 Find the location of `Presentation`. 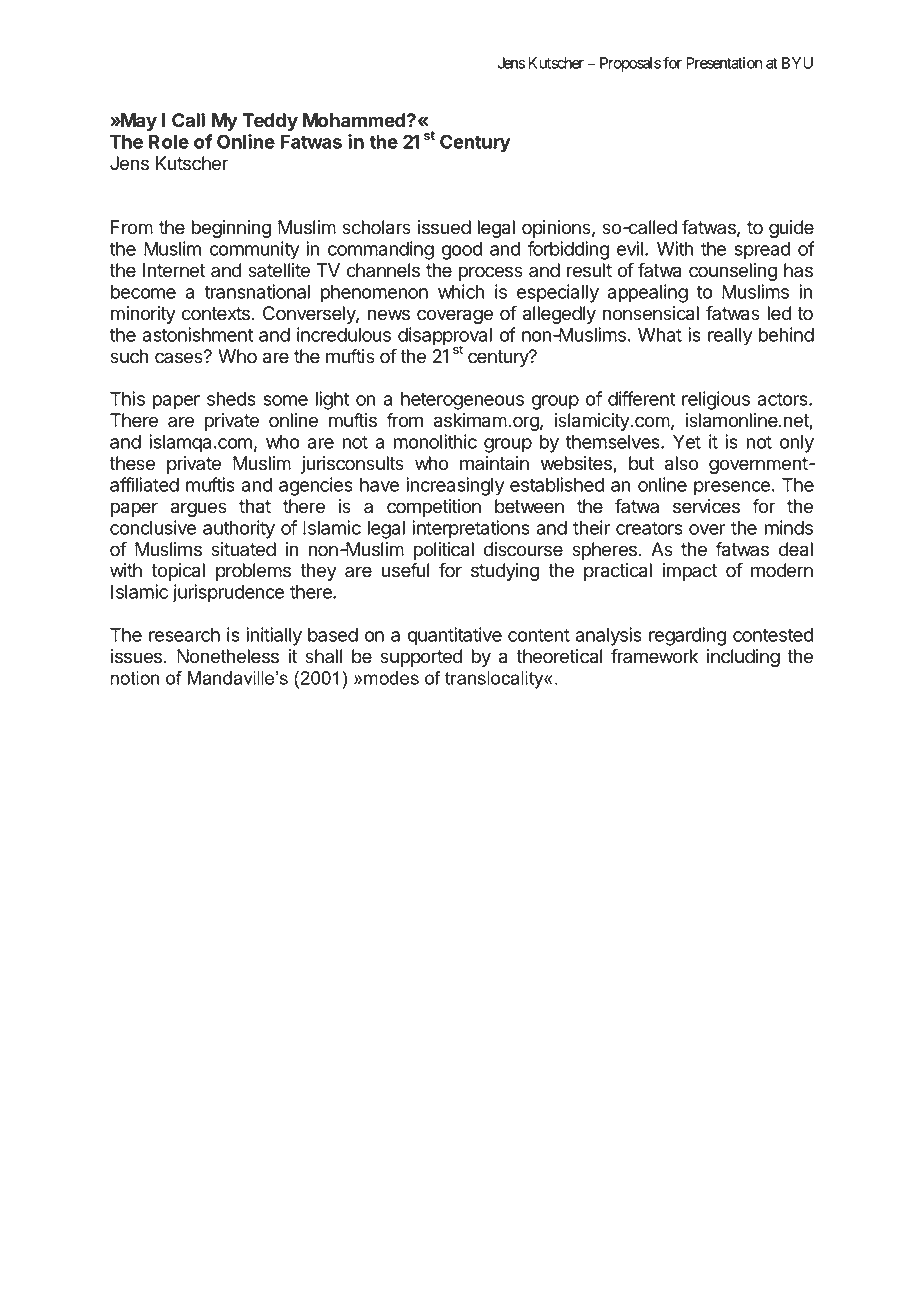

Presentation is located at coordinates (724, 63).
